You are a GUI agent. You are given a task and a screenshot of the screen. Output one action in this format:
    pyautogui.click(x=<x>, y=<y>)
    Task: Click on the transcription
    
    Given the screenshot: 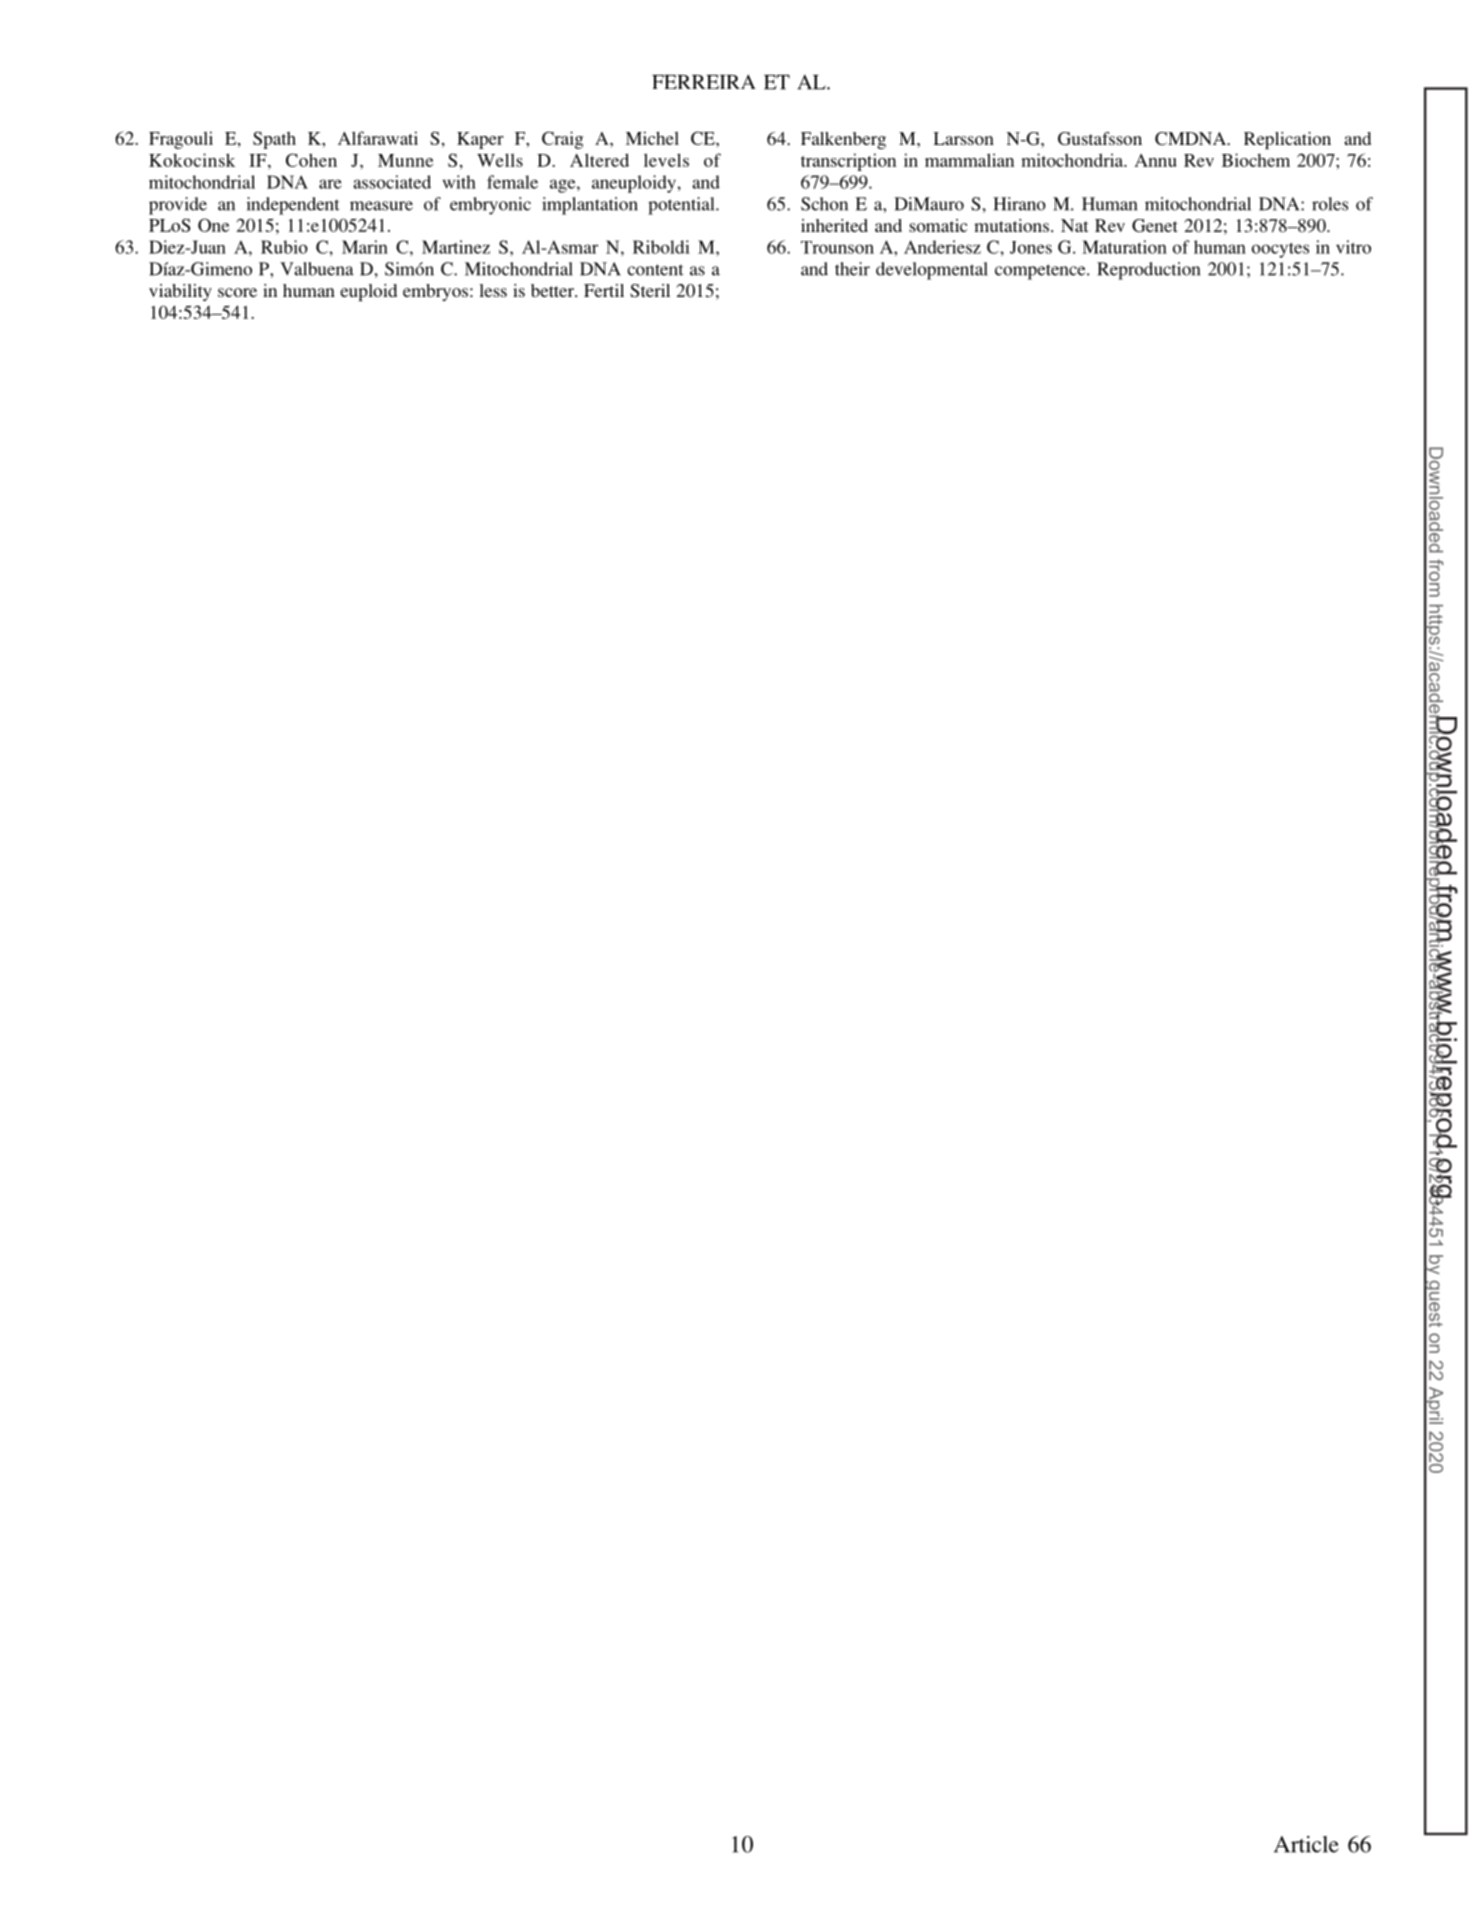 What is the action you would take?
    pyautogui.click(x=848, y=162)
